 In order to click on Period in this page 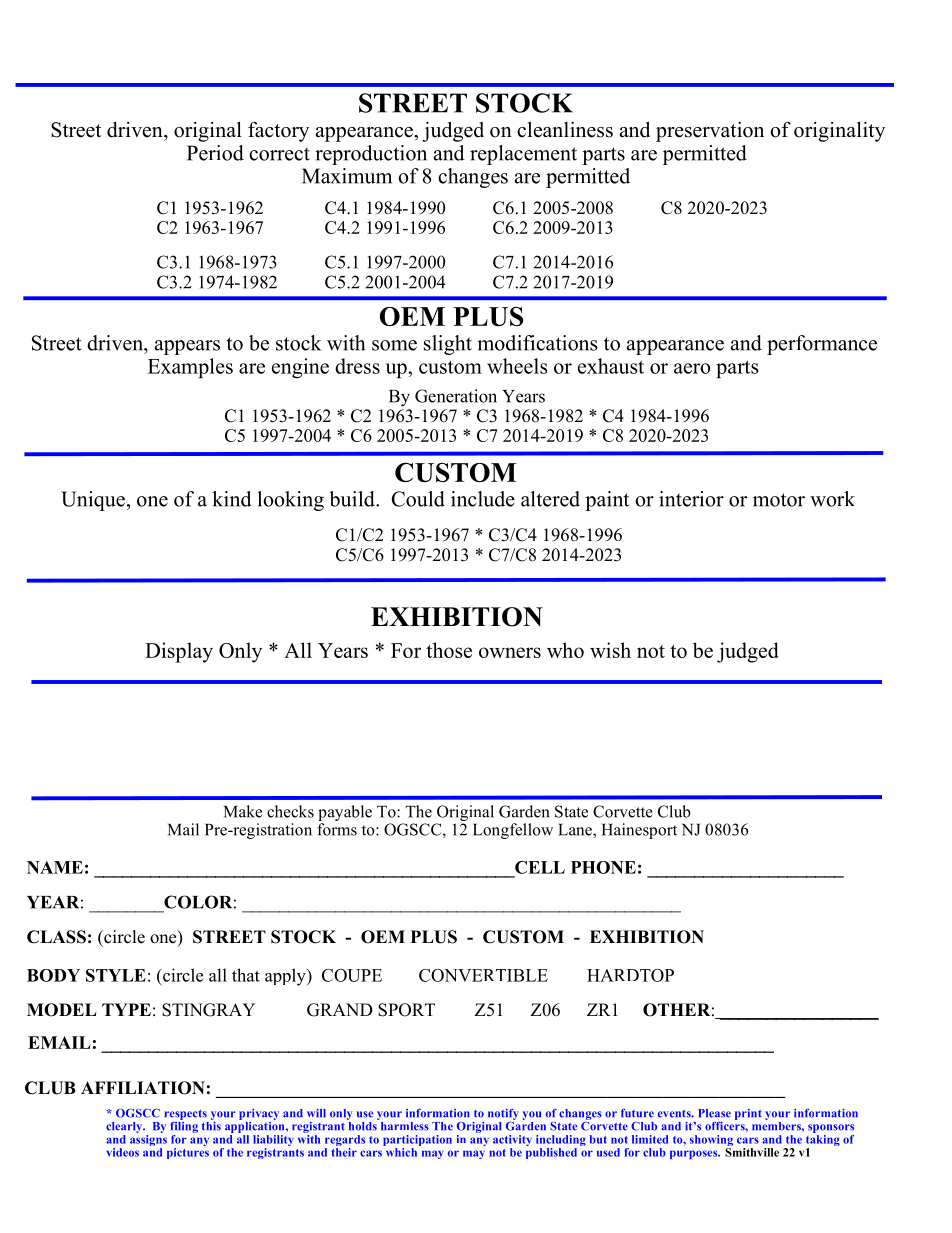, I will do `click(215, 153)`.
